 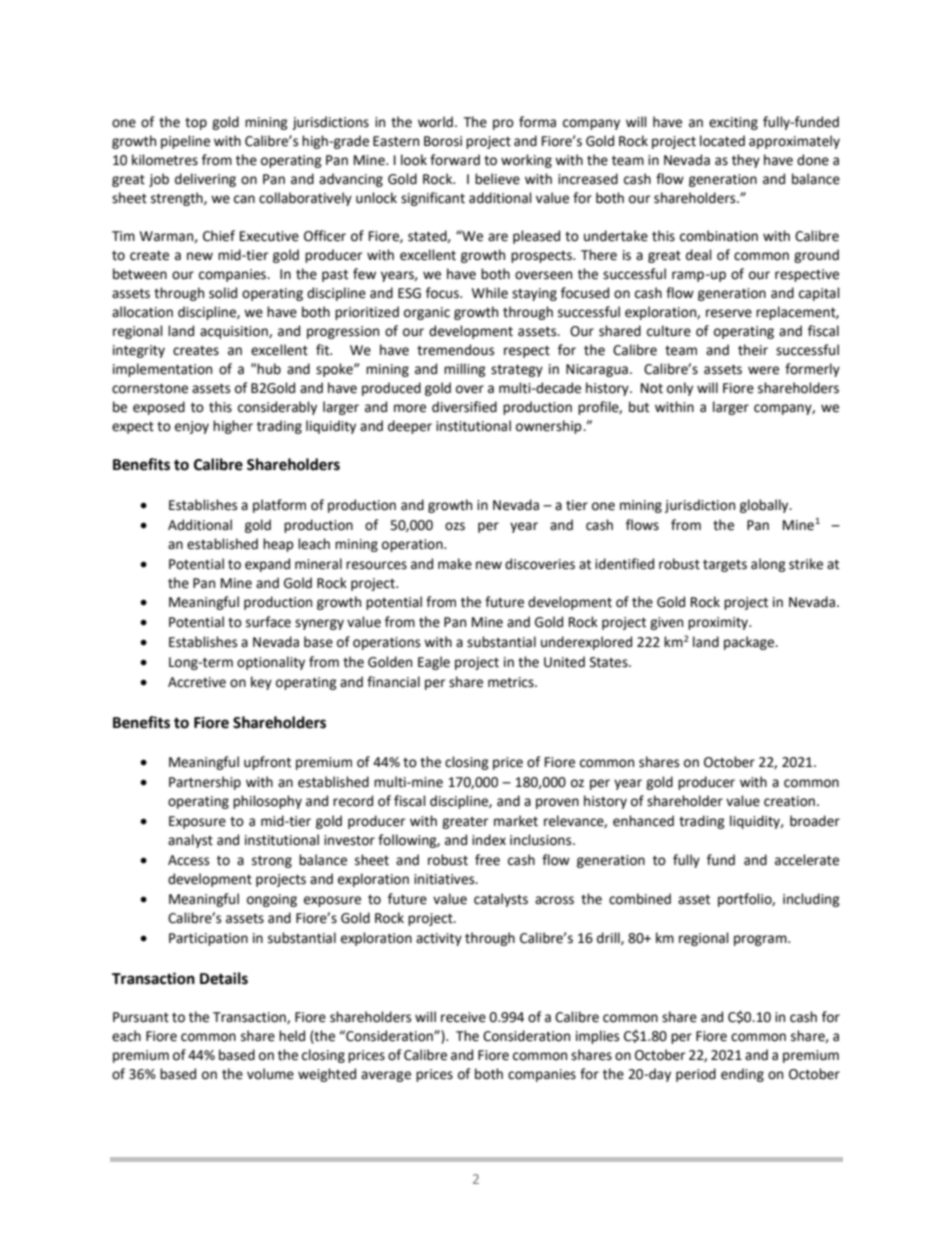 What do you see at coordinates (268, 622) in the screenshot?
I see `surface` at bounding box center [268, 622].
